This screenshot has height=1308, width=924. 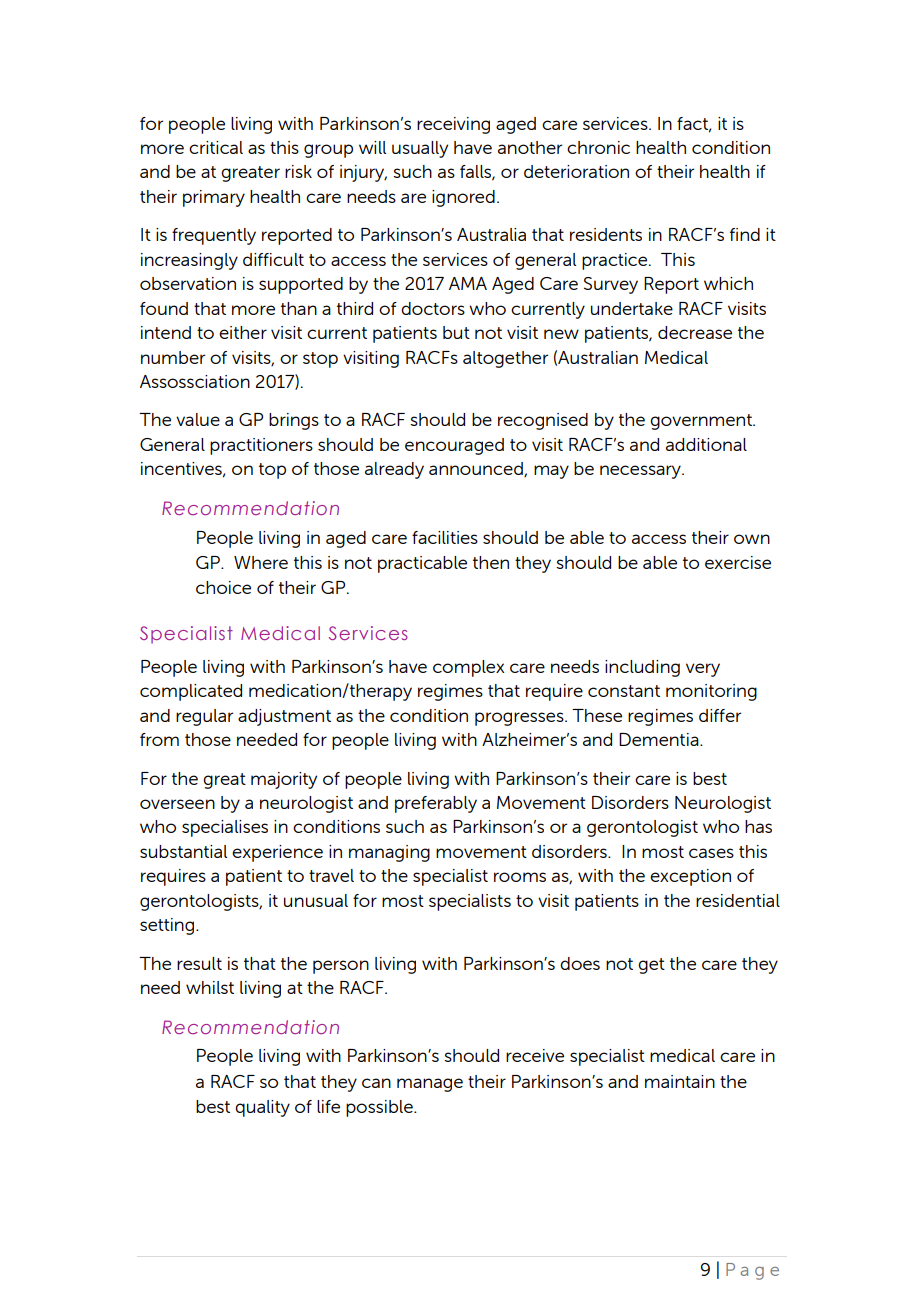 What do you see at coordinates (706, 444) in the screenshot?
I see `additional` at bounding box center [706, 444].
